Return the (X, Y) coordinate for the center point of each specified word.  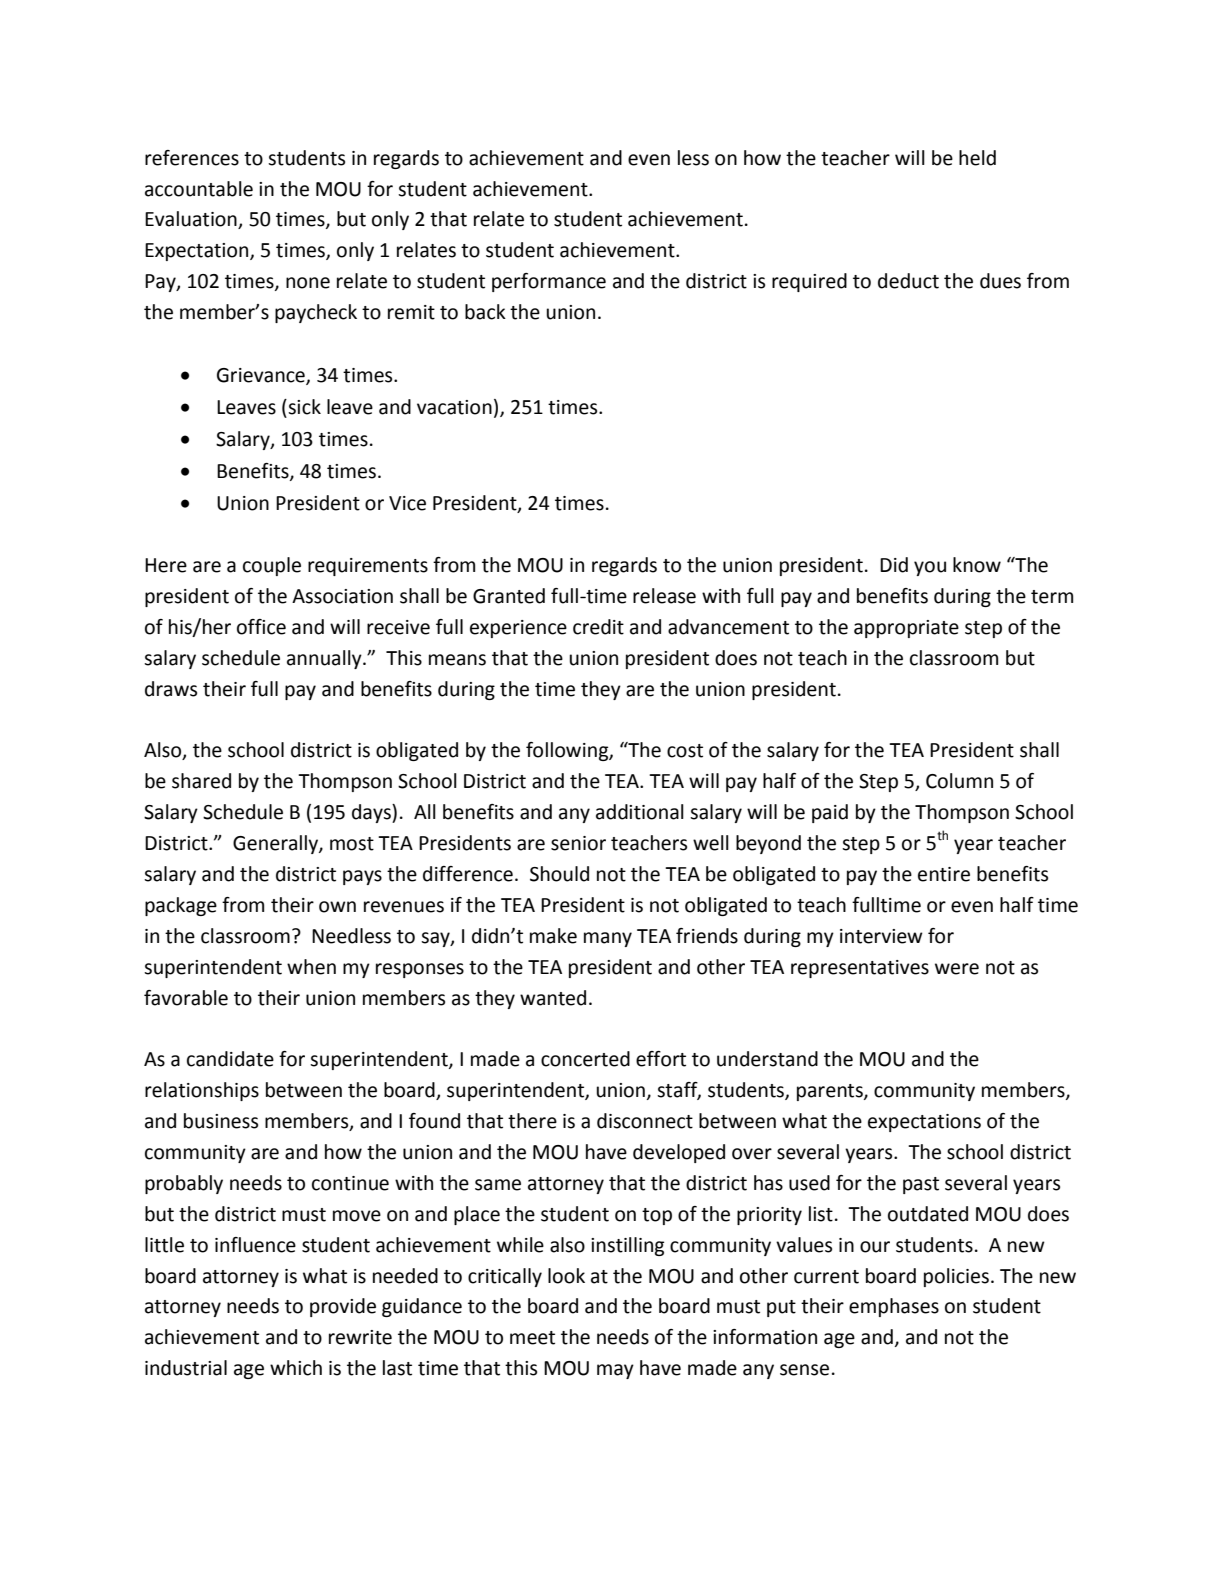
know (977, 565)
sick (303, 407)
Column (959, 781)
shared (201, 781)
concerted (585, 1059)
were (957, 969)
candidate (230, 1059)
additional (640, 812)
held (977, 158)
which (296, 1368)
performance (549, 282)
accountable (199, 189)
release (664, 596)
